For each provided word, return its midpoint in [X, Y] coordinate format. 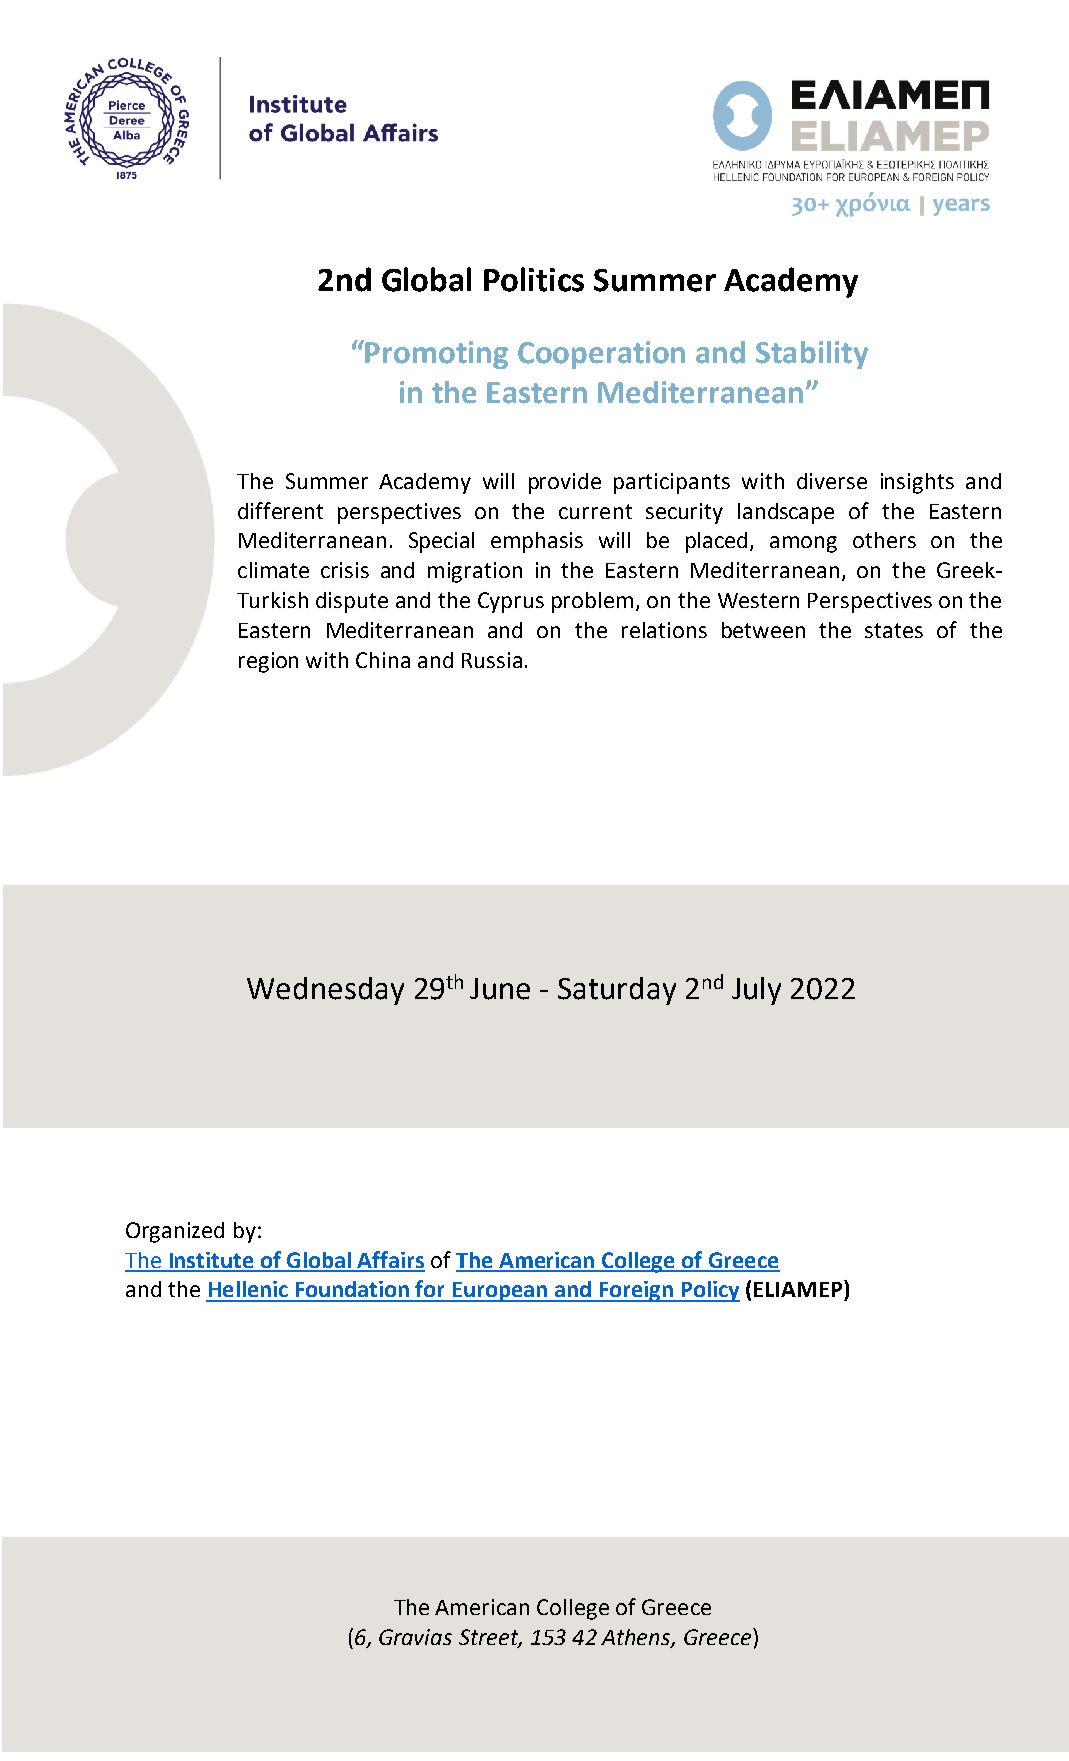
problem [592, 602]
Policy [709, 1291]
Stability [812, 355]
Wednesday [325, 991]
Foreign [636, 1291]
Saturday [617, 991]
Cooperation [601, 355]
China [383, 660]
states [894, 630]
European [500, 1292]
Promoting [436, 355]
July [756, 991]
